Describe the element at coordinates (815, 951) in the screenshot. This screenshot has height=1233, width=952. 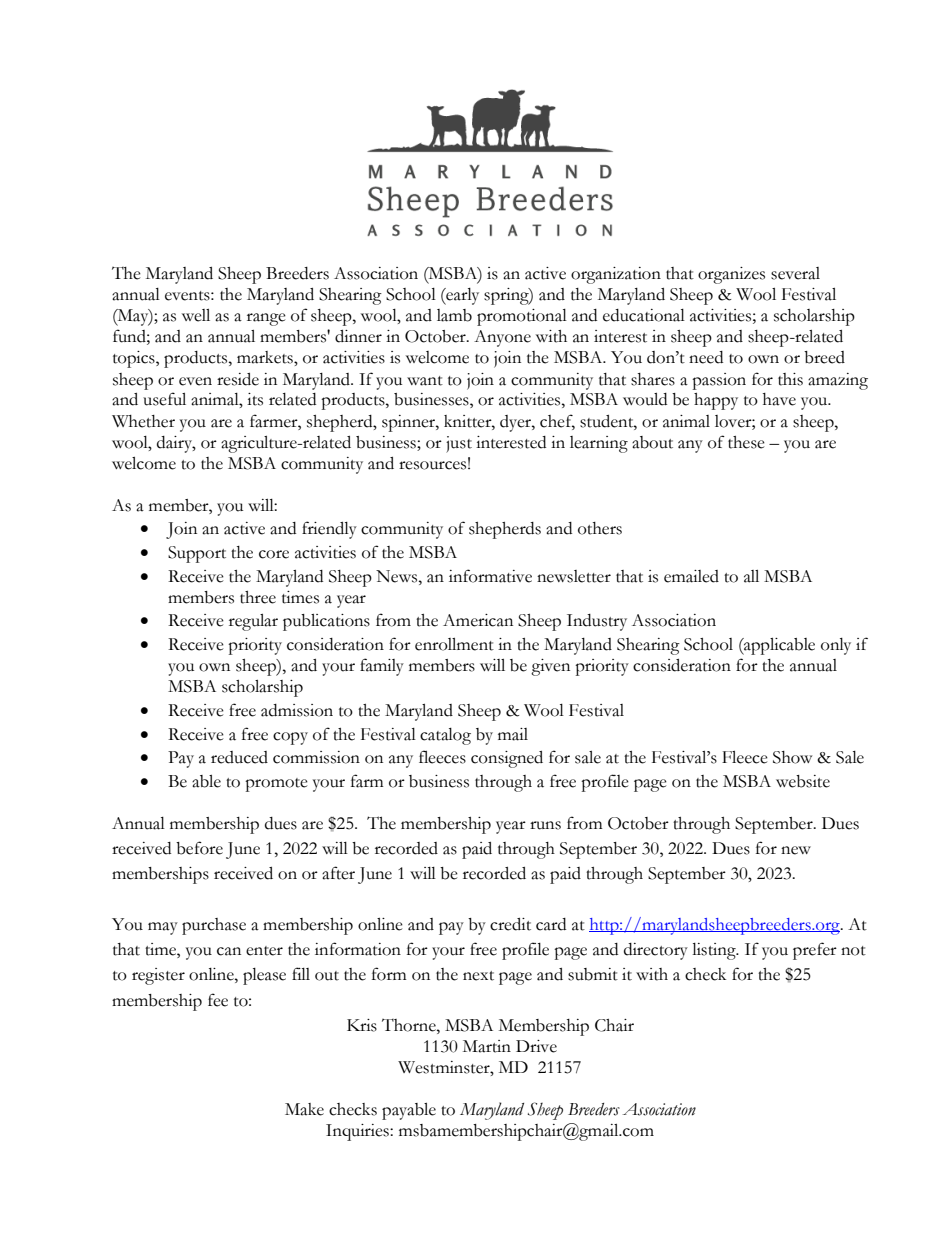
I see `prefer` at that location.
